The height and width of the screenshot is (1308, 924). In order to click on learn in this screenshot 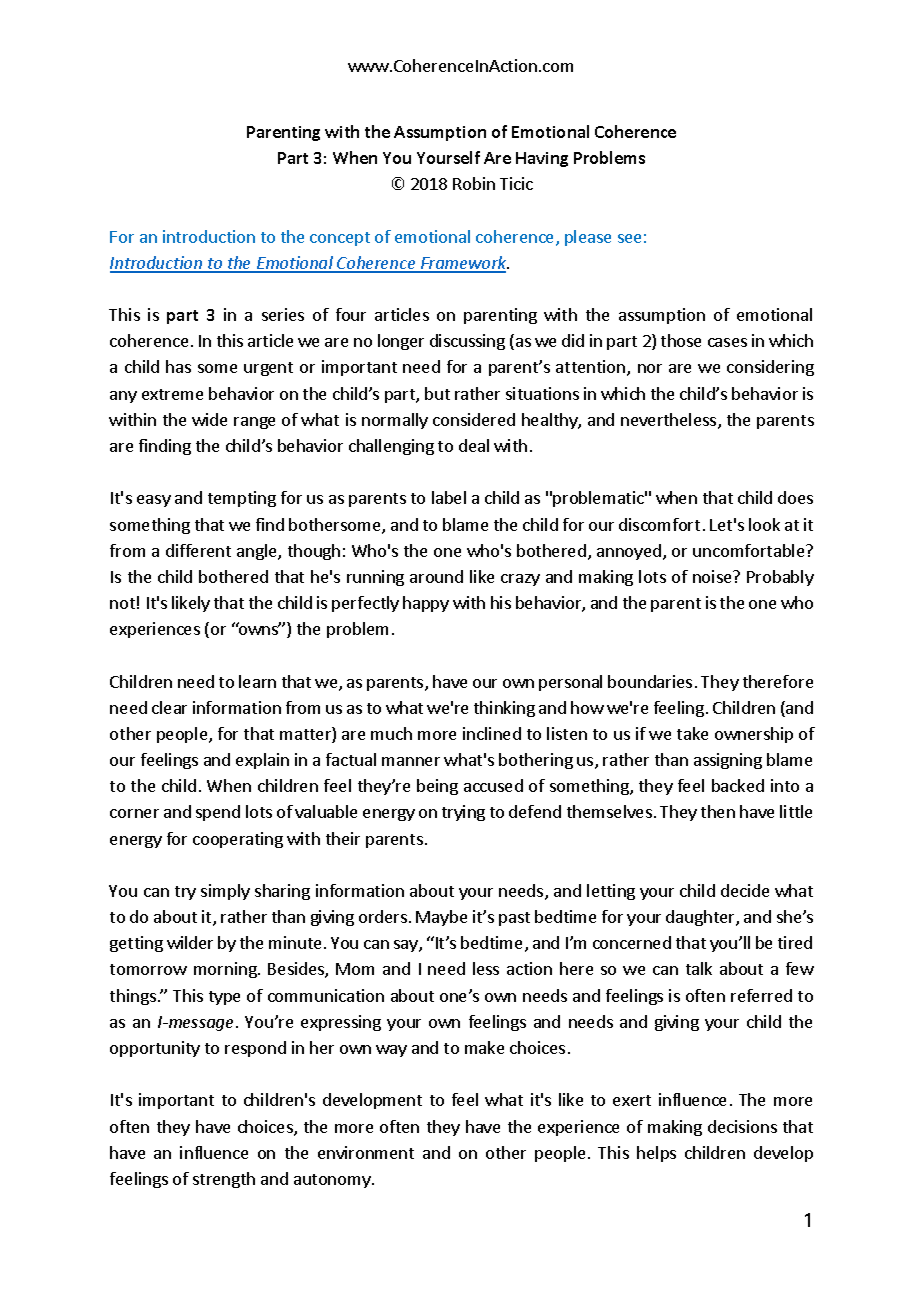, I will do `click(257, 681)`.
